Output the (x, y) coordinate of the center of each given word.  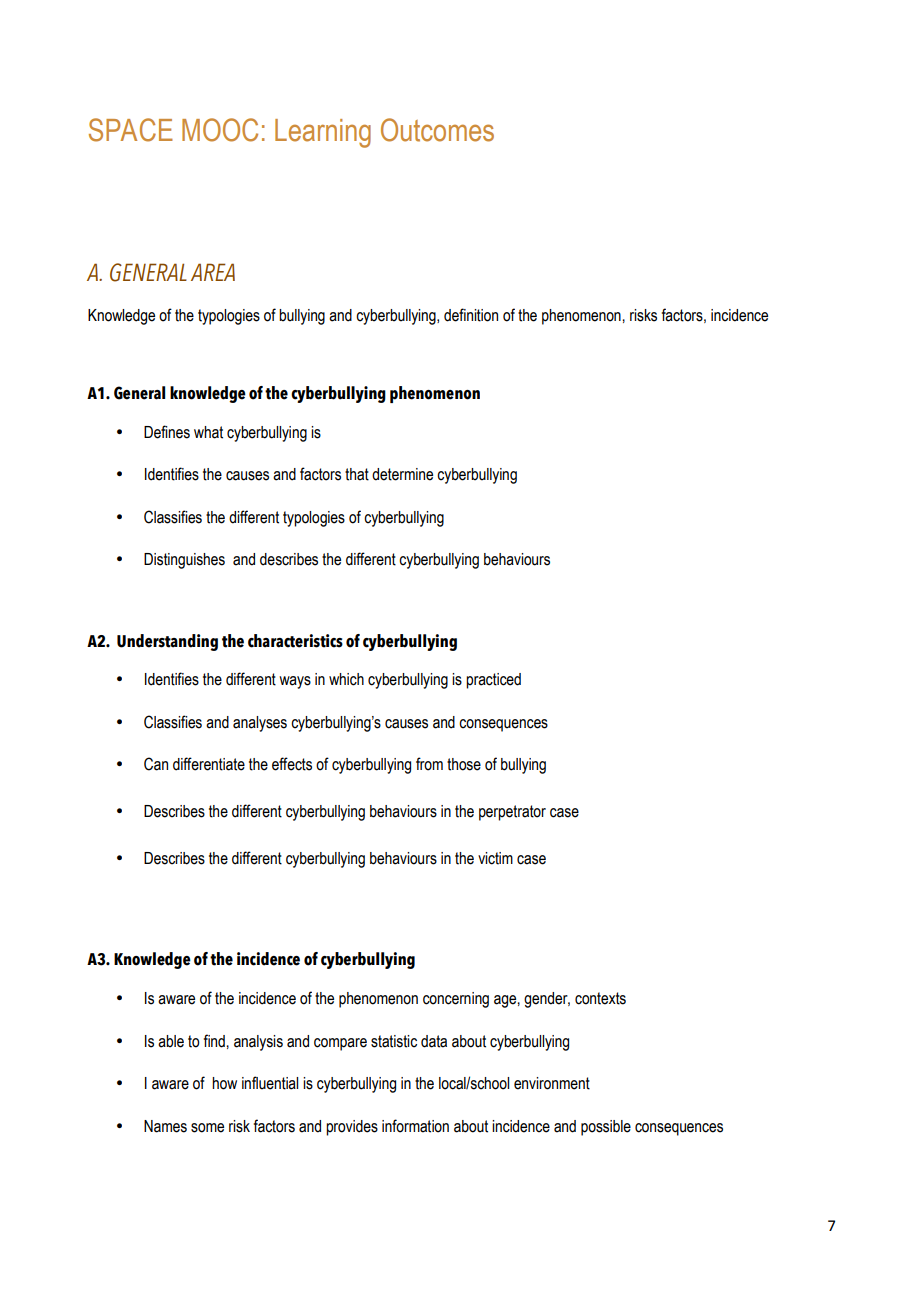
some (207, 1128)
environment (552, 1083)
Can (156, 764)
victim (495, 858)
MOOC (220, 130)
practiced (493, 681)
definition (471, 315)
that (357, 474)
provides (352, 1128)
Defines (167, 432)
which (346, 679)
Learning (323, 133)
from (429, 764)
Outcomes (437, 130)
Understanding (167, 642)
